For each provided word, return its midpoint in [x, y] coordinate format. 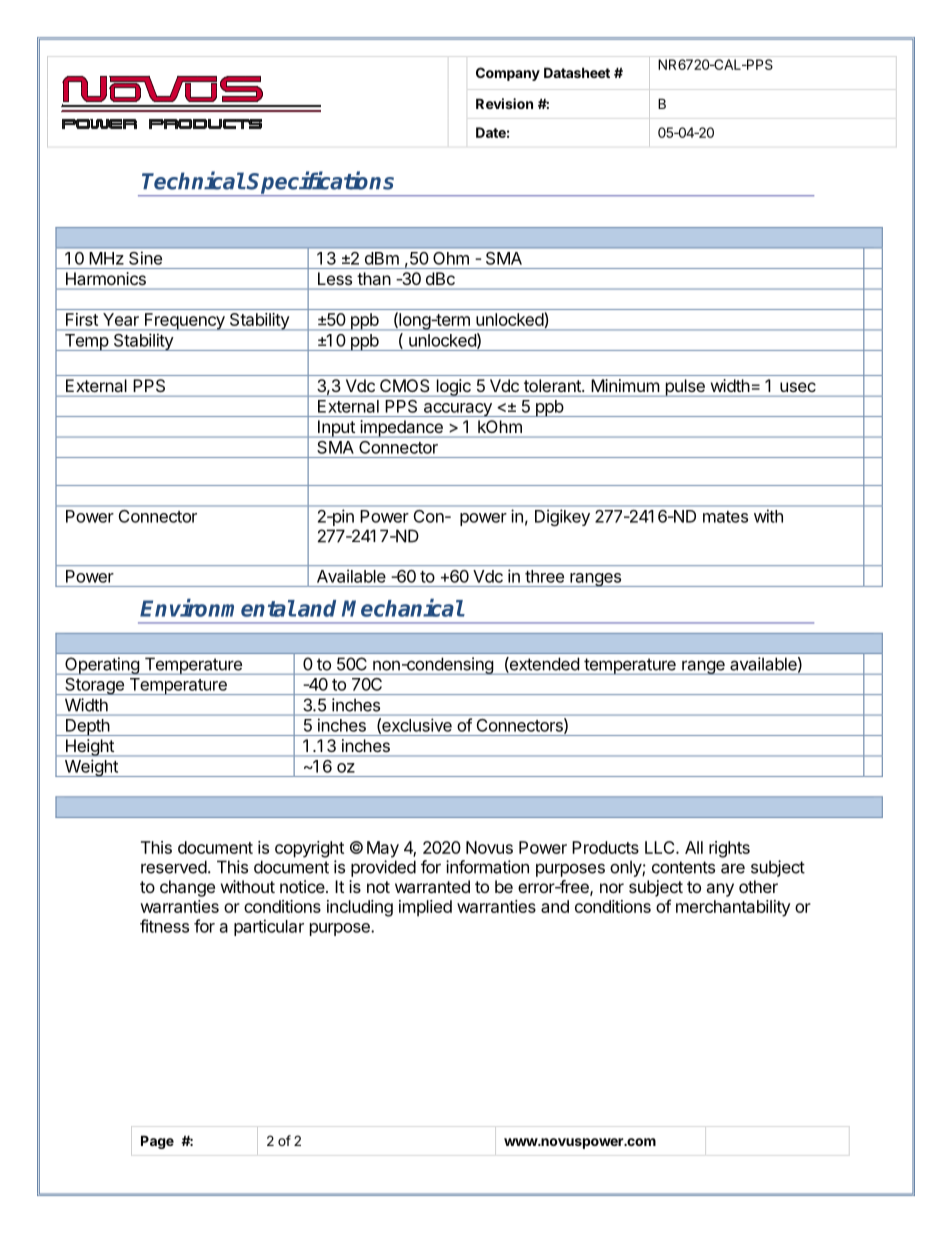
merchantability [733, 908]
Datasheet [577, 72]
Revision [504, 103]
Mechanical [403, 608]
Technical [193, 180]
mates [725, 517]
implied [425, 908]
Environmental [218, 608]
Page [157, 1142]
